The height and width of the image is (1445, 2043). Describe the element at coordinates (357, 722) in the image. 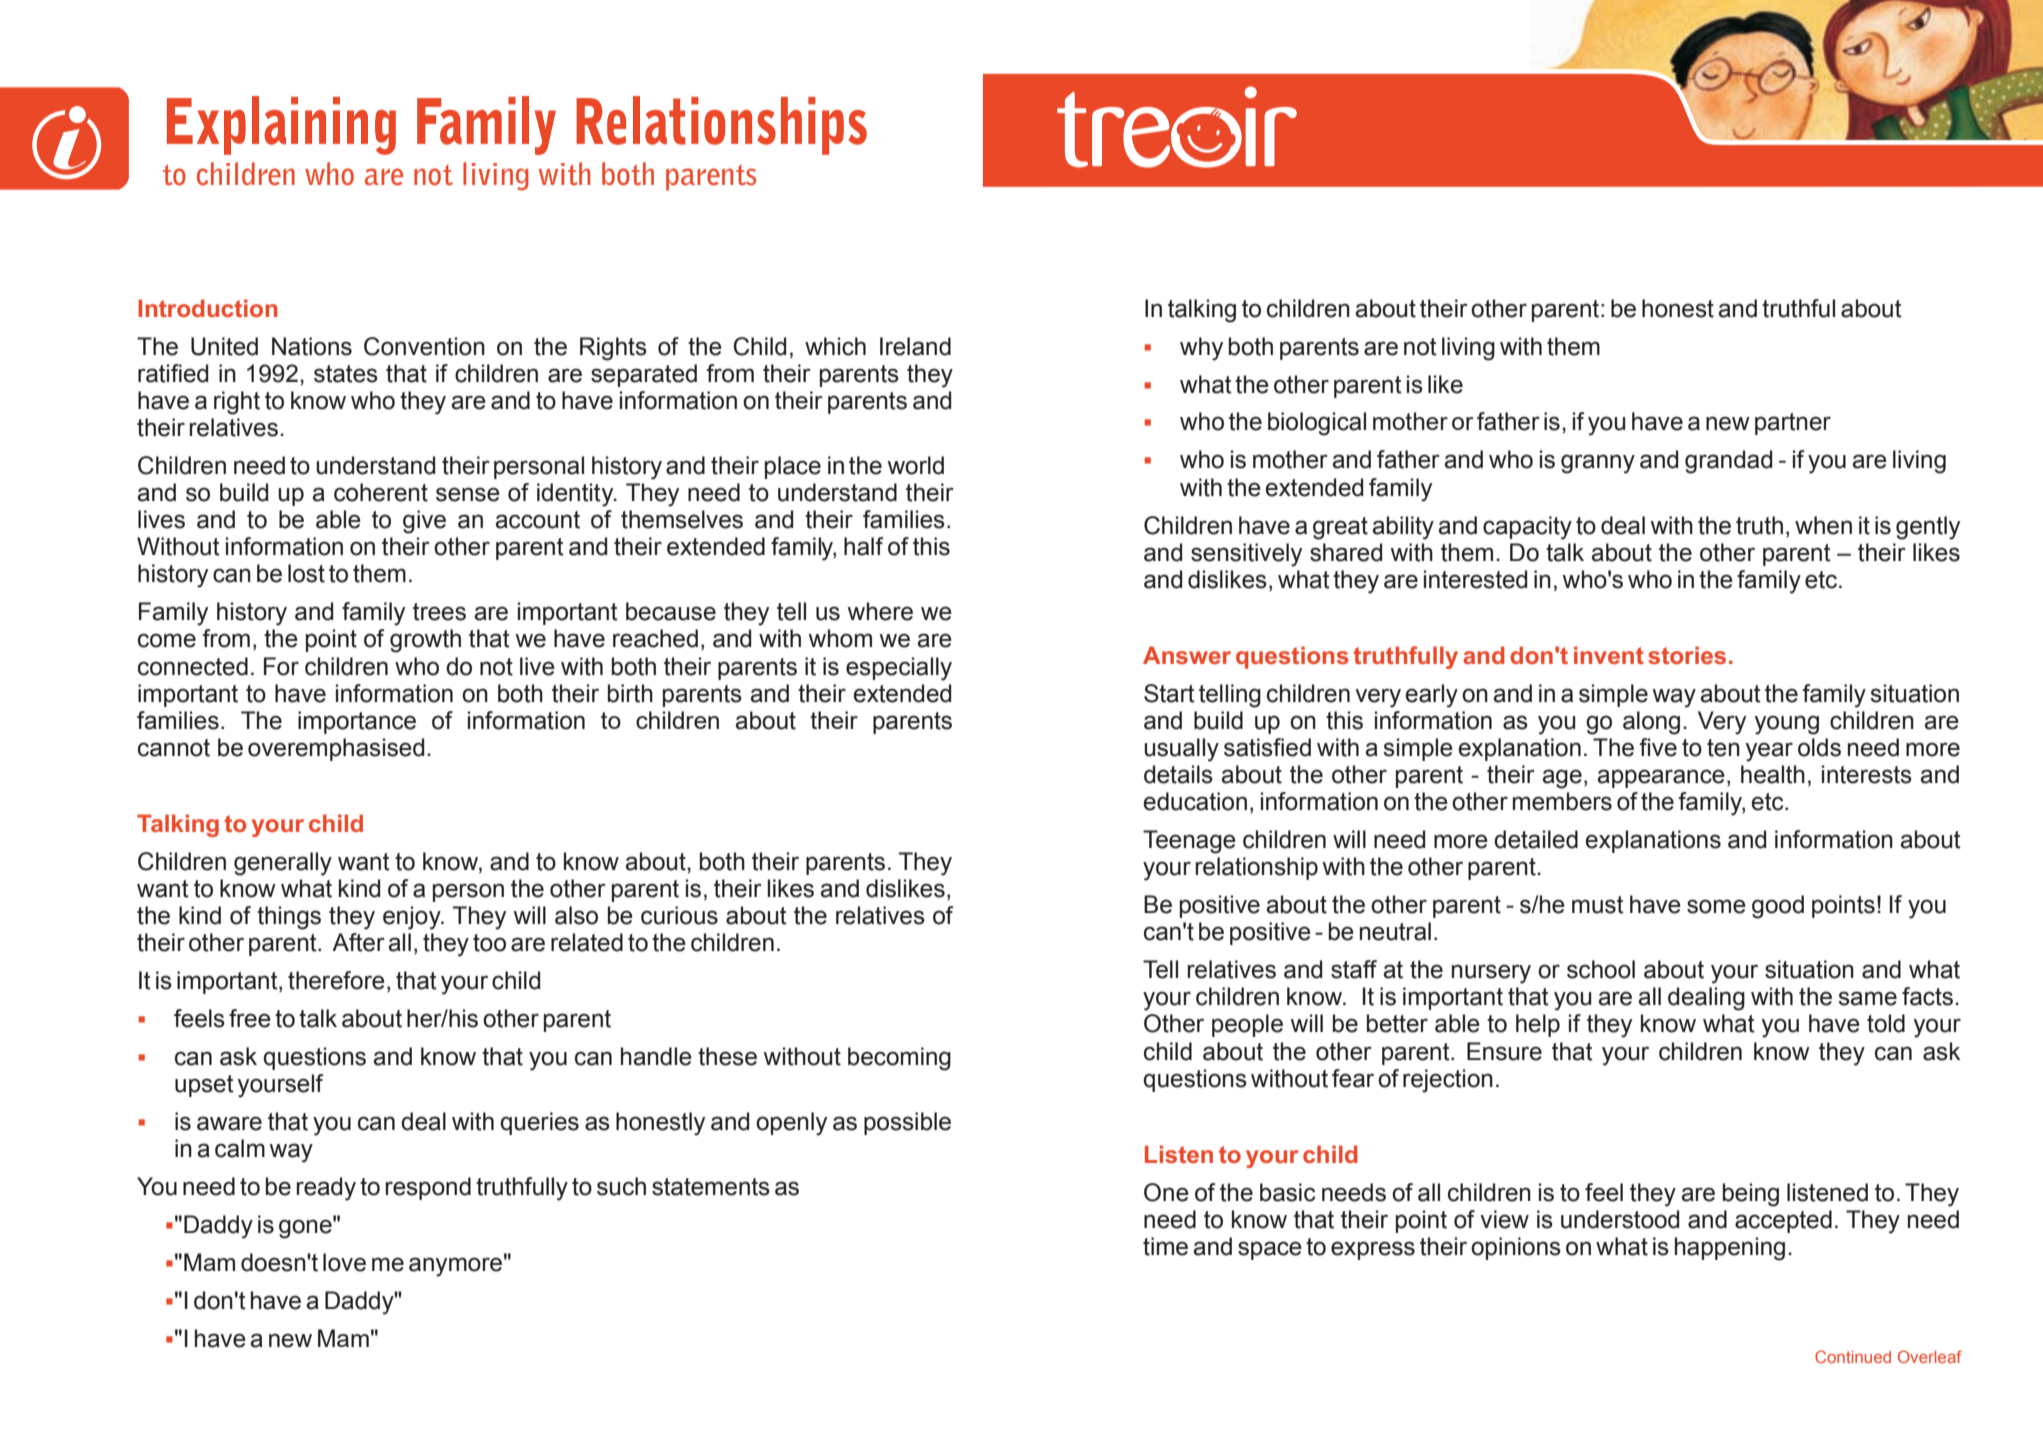

I see `importance` at that location.
